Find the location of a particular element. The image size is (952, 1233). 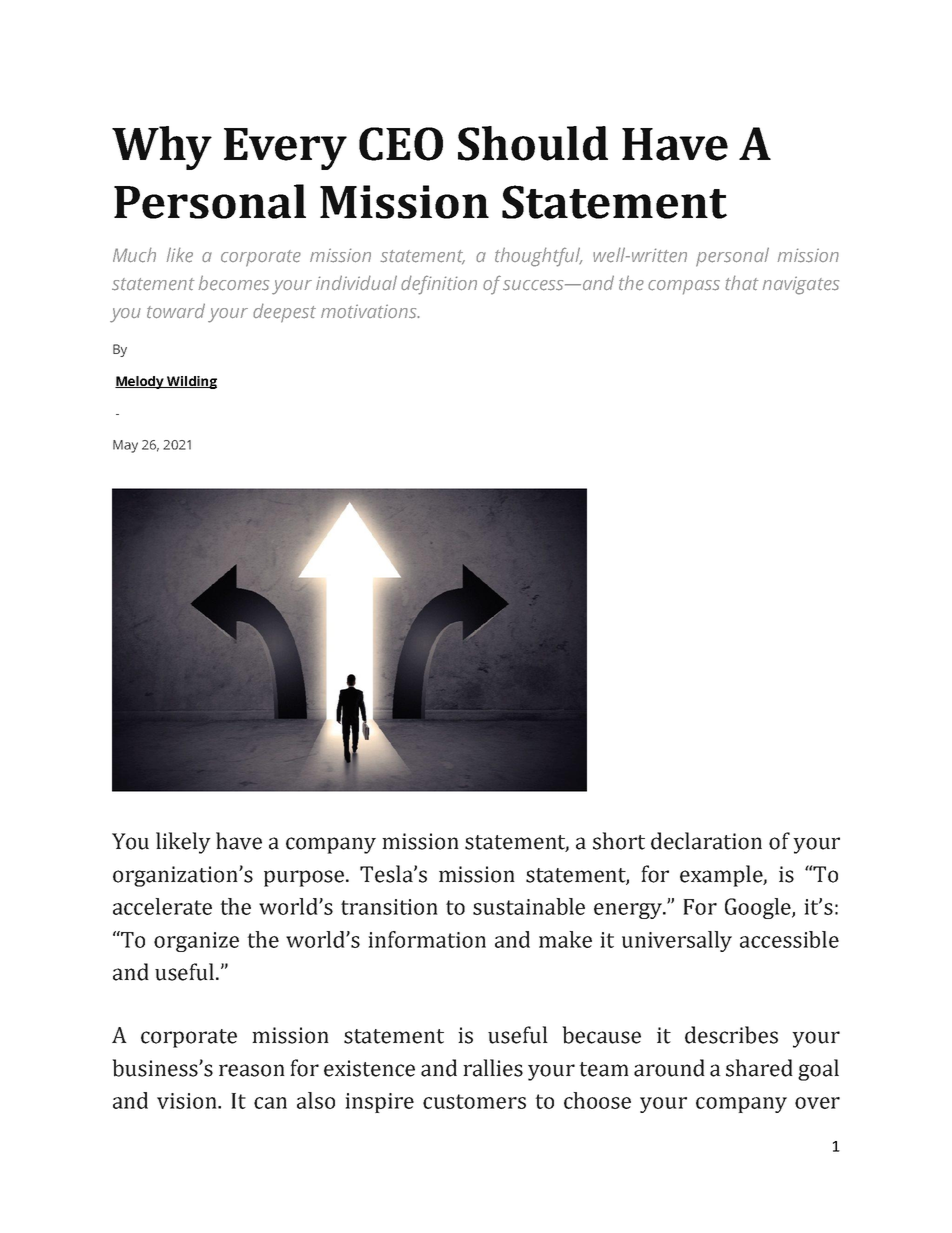

May is located at coordinates (125, 446).
